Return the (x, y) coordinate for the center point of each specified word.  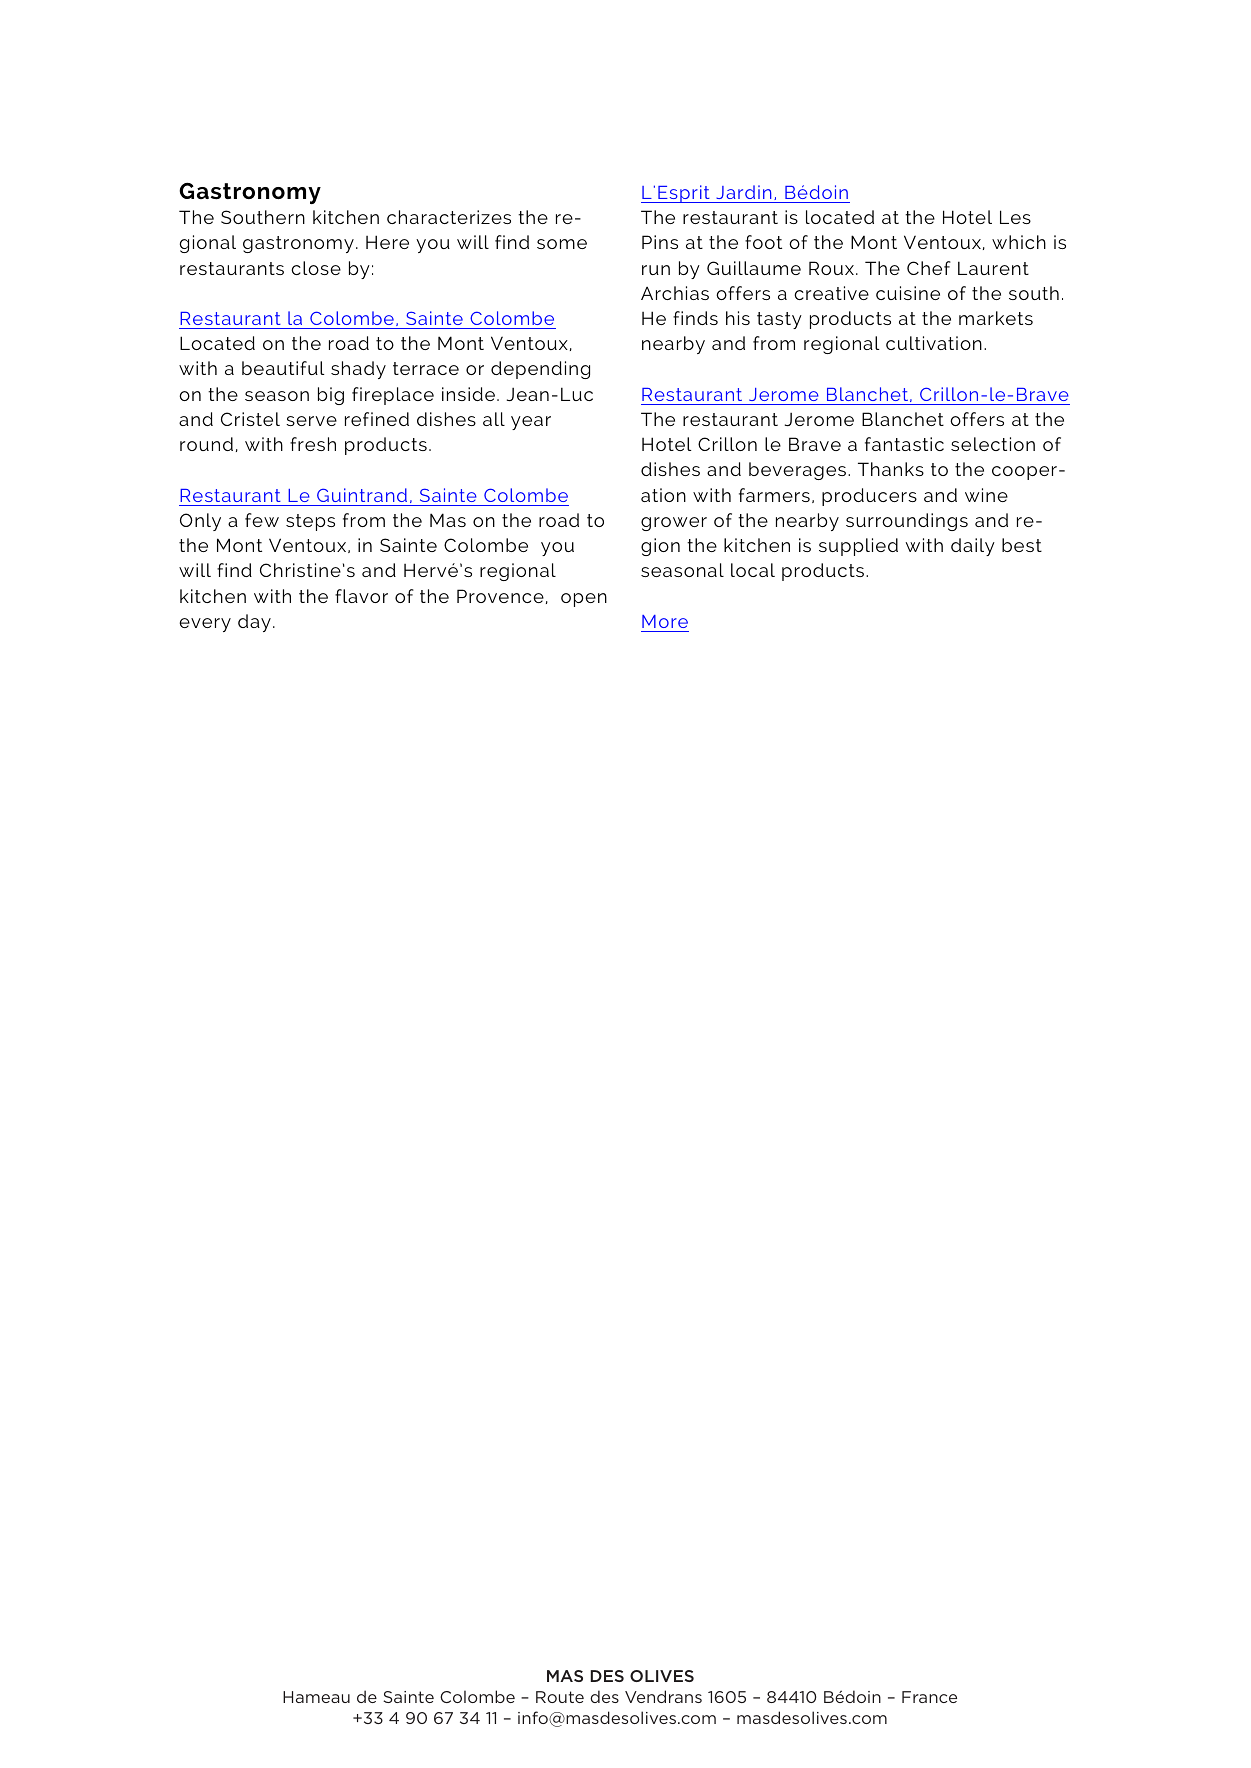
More (665, 621)
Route (560, 1697)
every (205, 625)
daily (973, 547)
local (753, 570)
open (584, 600)
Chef (929, 268)
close (316, 268)
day (254, 623)
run (656, 270)
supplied (858, 547)
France (929, 1697)
